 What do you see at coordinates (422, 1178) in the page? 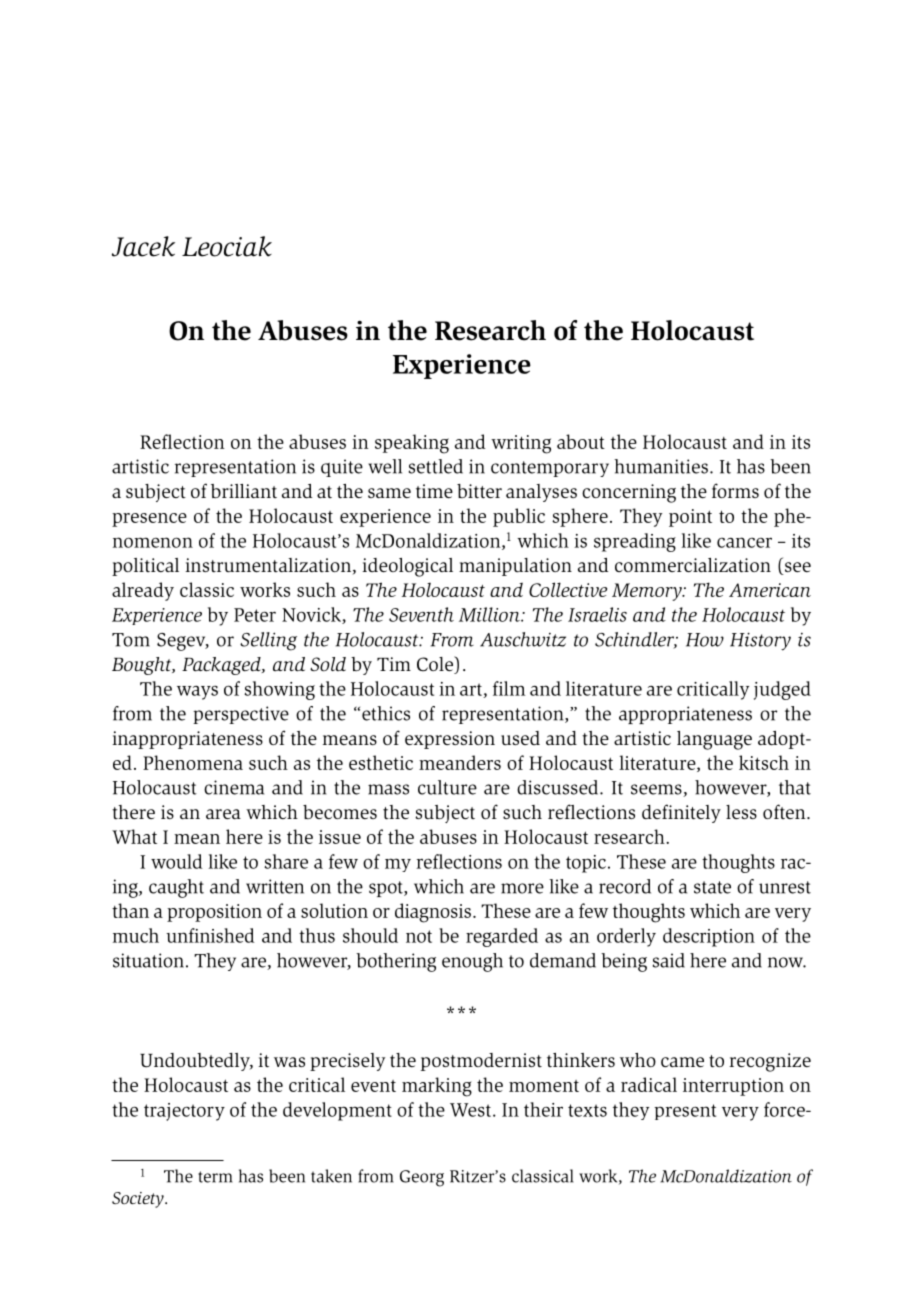
I see `Georg` at bounding box center [422, 1178].
